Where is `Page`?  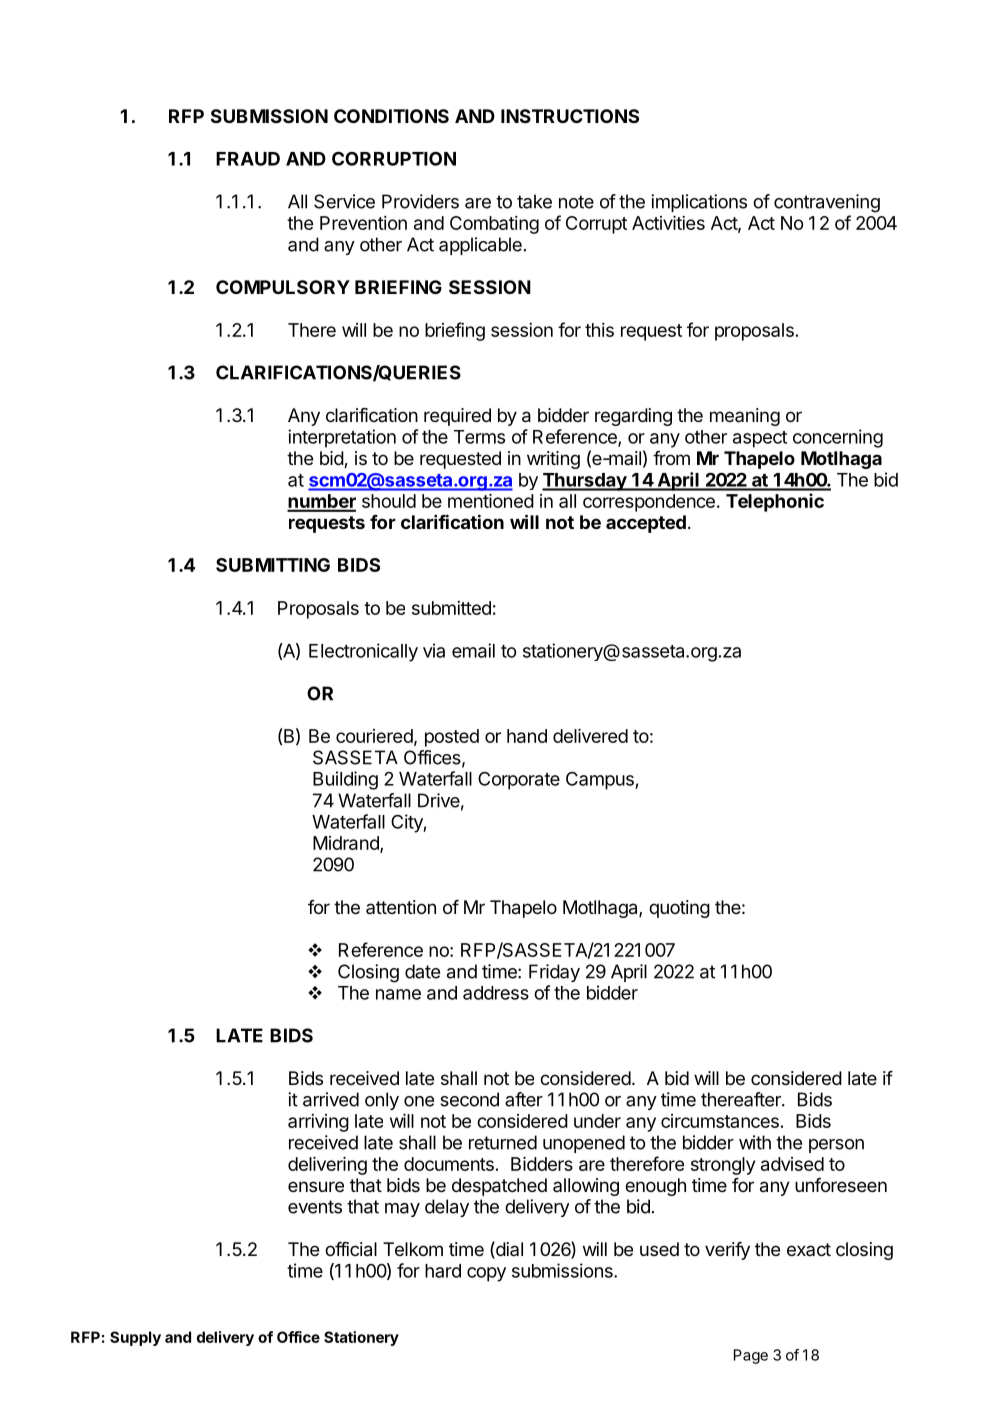
Page is located at coordinates (751, 1356).
